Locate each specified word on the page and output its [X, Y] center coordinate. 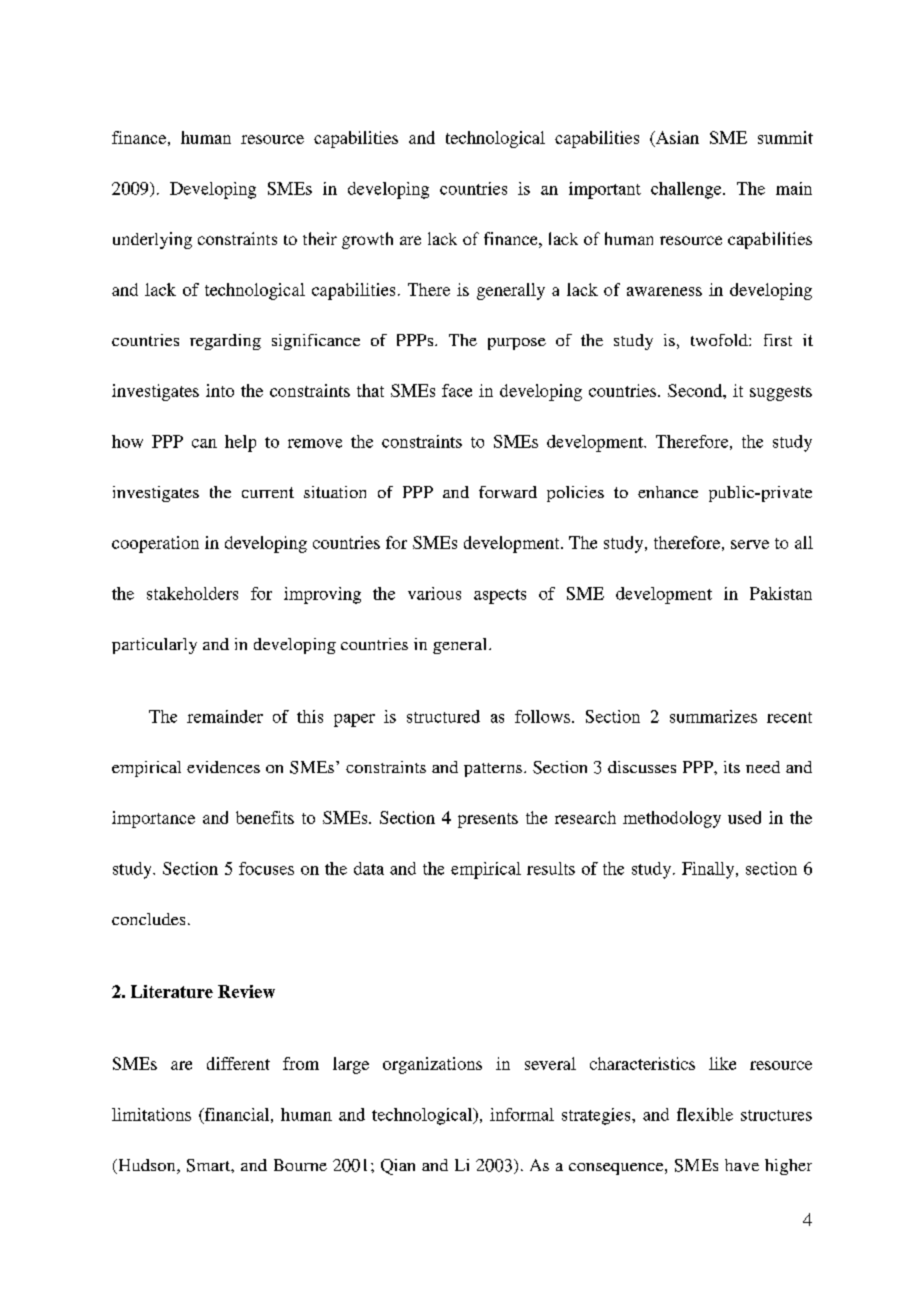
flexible [705, 1114]
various [434, 593]
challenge [687, 190]
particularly [154, 646]
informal [522, 1114]
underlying [152, 240]
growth [367, 240]
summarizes [713, 716]
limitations [151, 1114]
